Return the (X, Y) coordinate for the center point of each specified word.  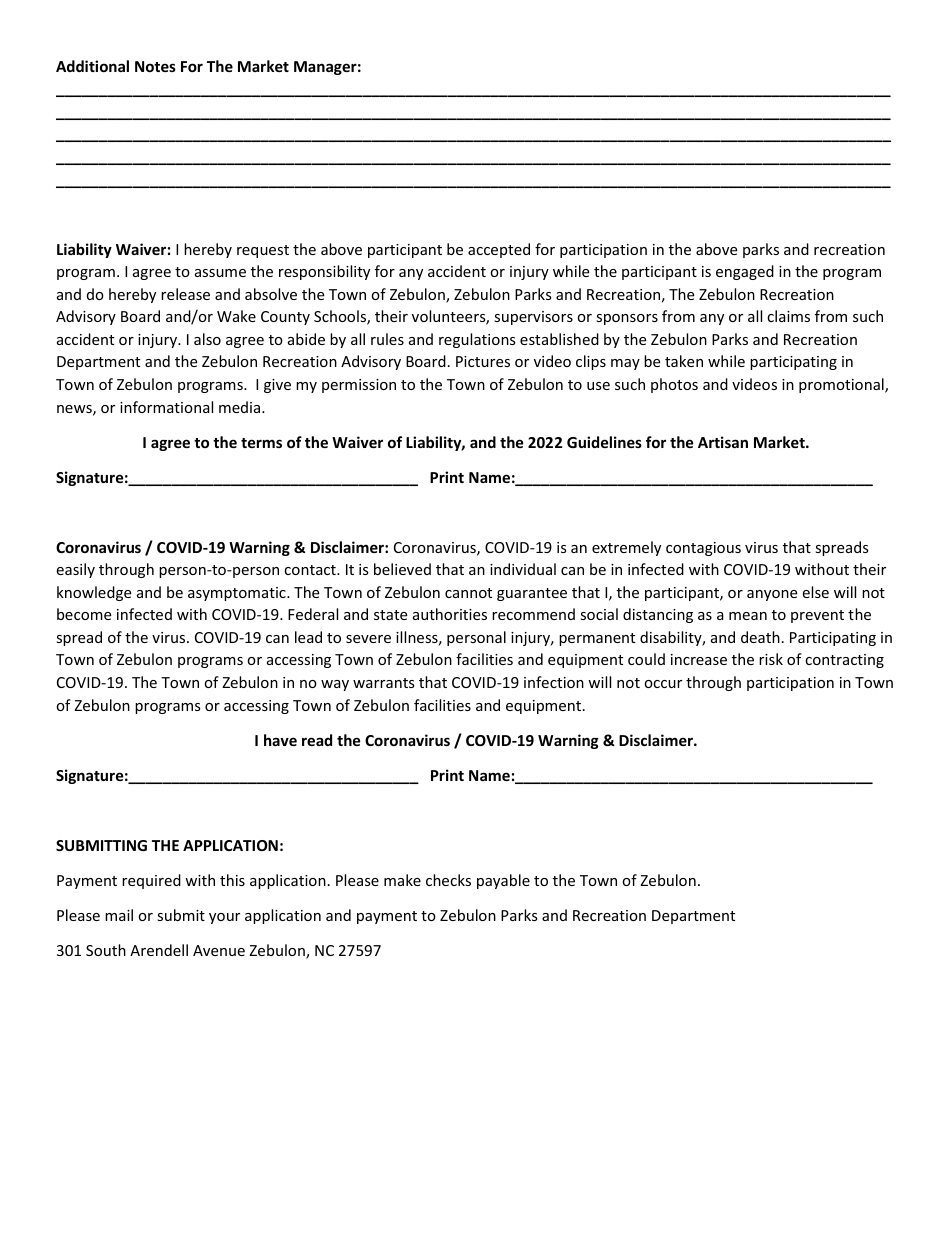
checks (448, 880)
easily (75, 570)
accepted (499, 250)
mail (119, 915)
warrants (384, 683)
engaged (745, 272)
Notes (155, 66)
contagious (703, 549)
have (280, 740)
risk (771, 659)
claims (788, 316)
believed (402, 569)
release (185, 294)
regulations (477, 340)
